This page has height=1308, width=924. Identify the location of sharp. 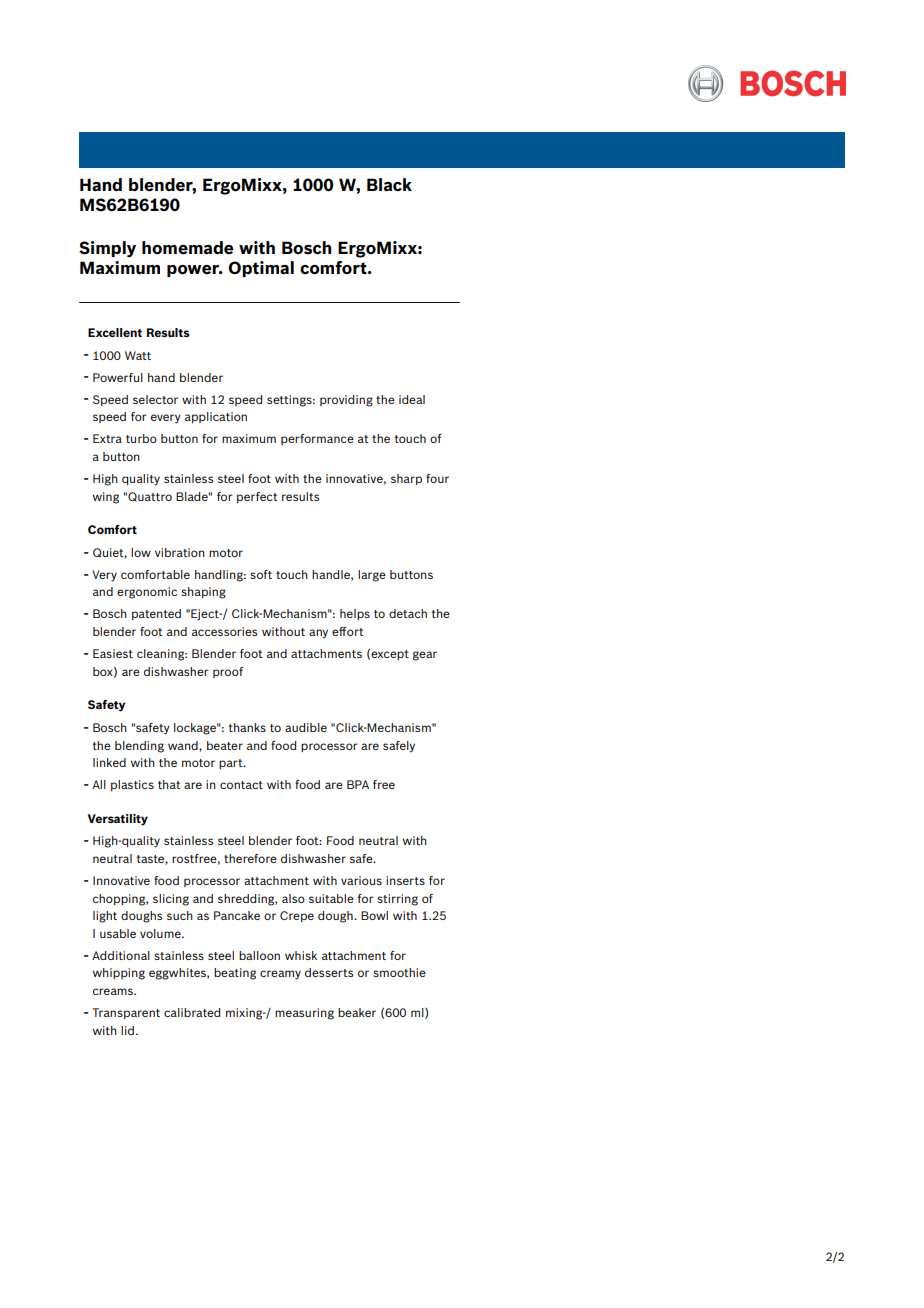
(406, 479).
